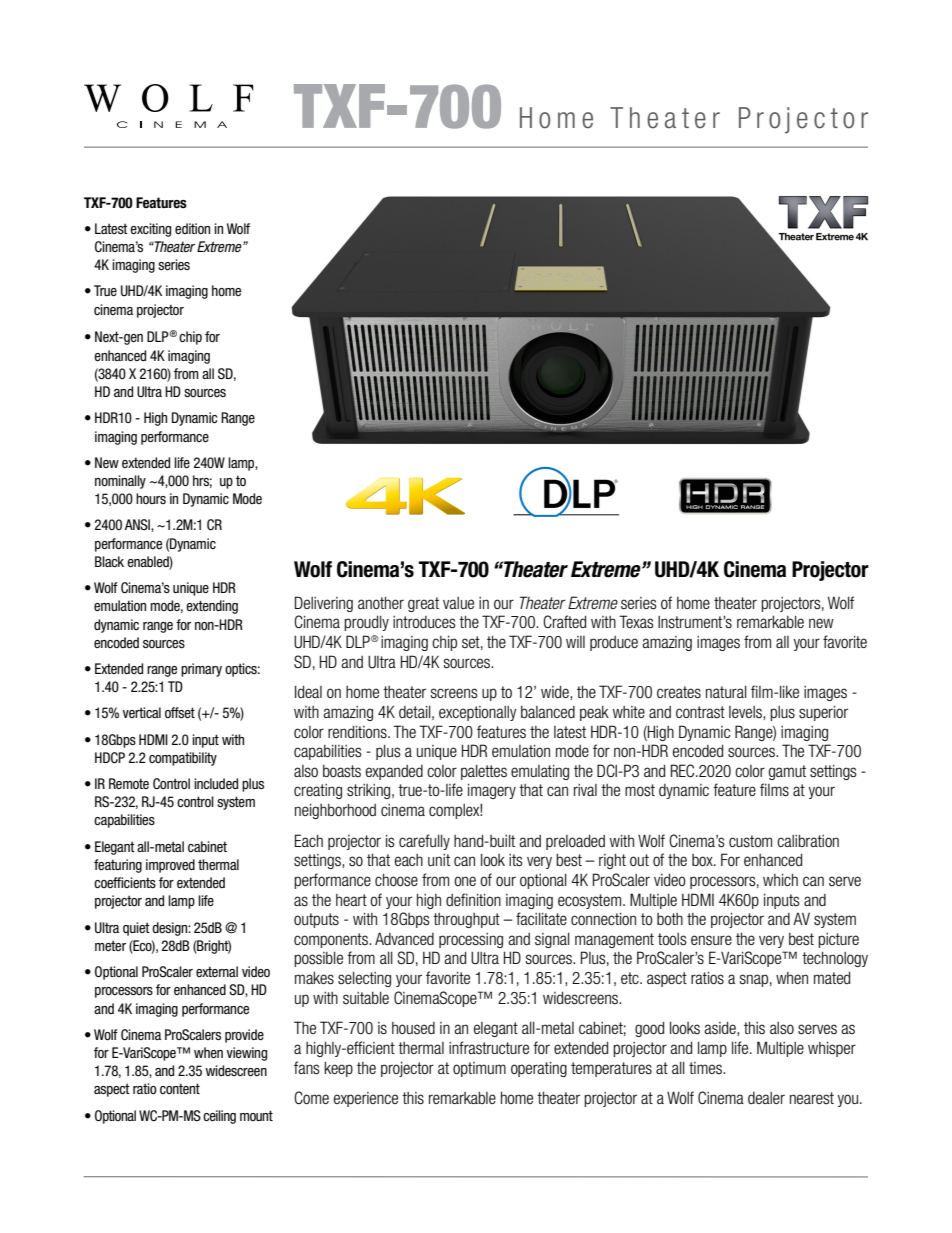 Image resolution: width=952 pixels, height=1233 pixels. What do you see at coordinates (150, 230) in the image?
I see `exciting` at bounding box center [150, 230].
